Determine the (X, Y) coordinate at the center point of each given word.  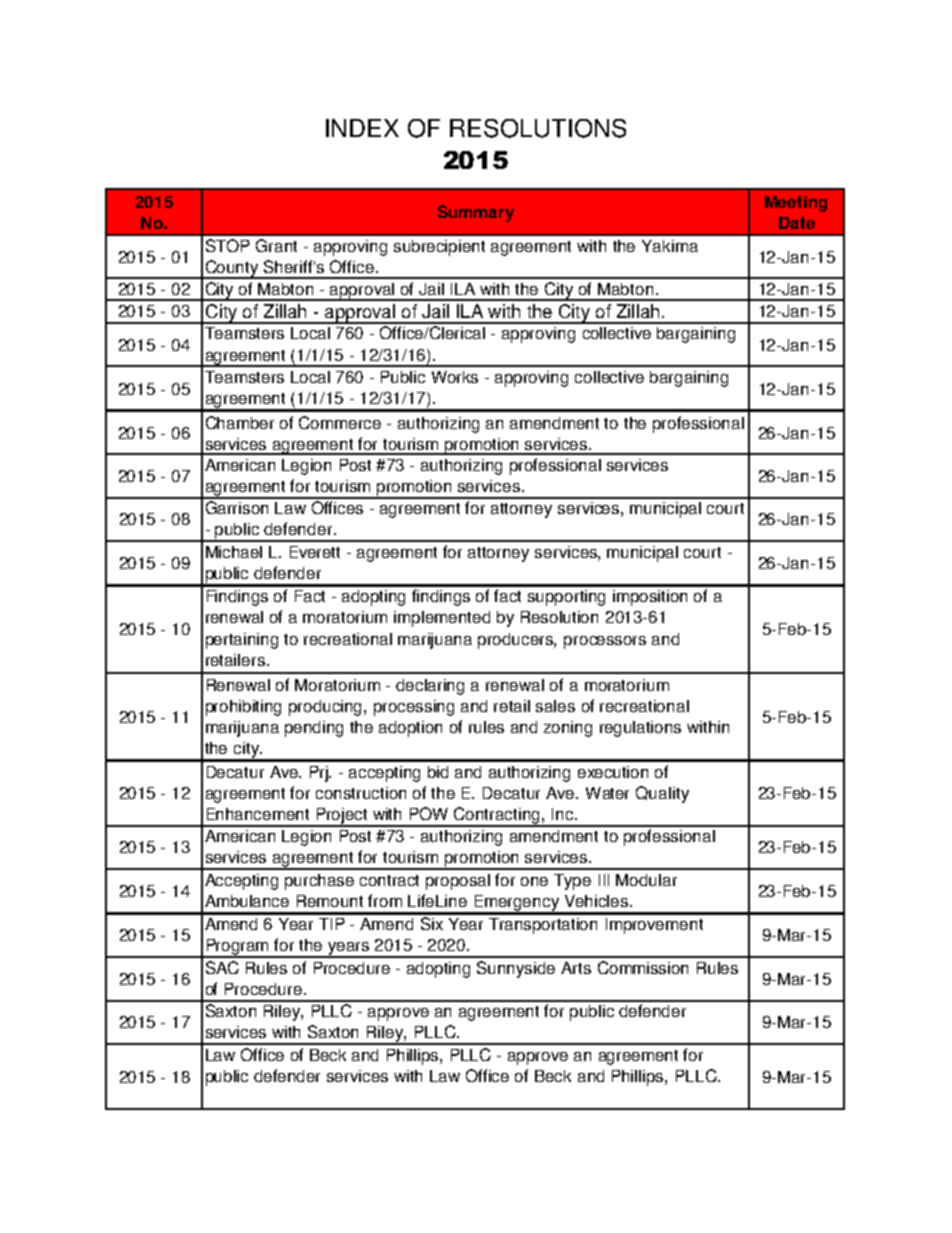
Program (238, 948)
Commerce (340, 422)
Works (455, 377)
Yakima (670, 246)
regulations (640, 729)
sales (555, 706)
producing (327, 708)
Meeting (796, 204)
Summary (476, 213)
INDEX (362, 128)
